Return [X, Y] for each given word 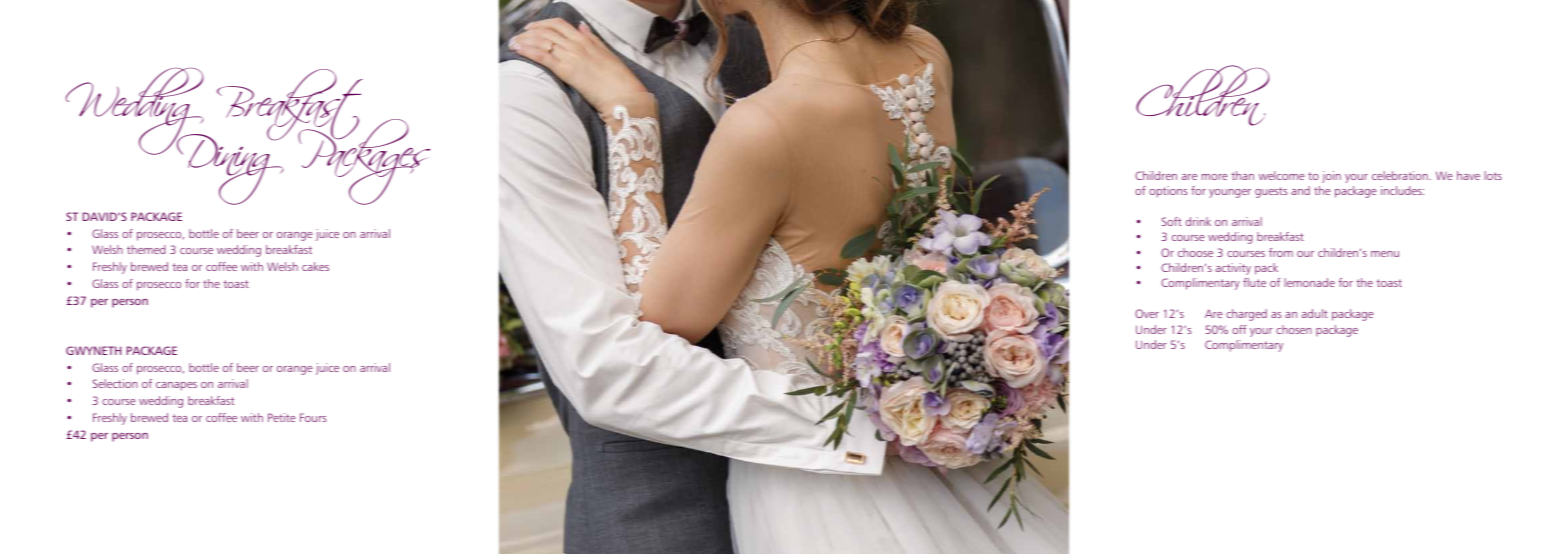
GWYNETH [93, 350]
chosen [1294, 329]
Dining [230, 168]
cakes [315, 266]
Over [1147, 313]
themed [146, 249]
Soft [1172, 221]
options [1168, 192]
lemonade [1309, 282]
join [1331, 177]
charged [1246, 315]
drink [1198, 221]
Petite [282, 417]
